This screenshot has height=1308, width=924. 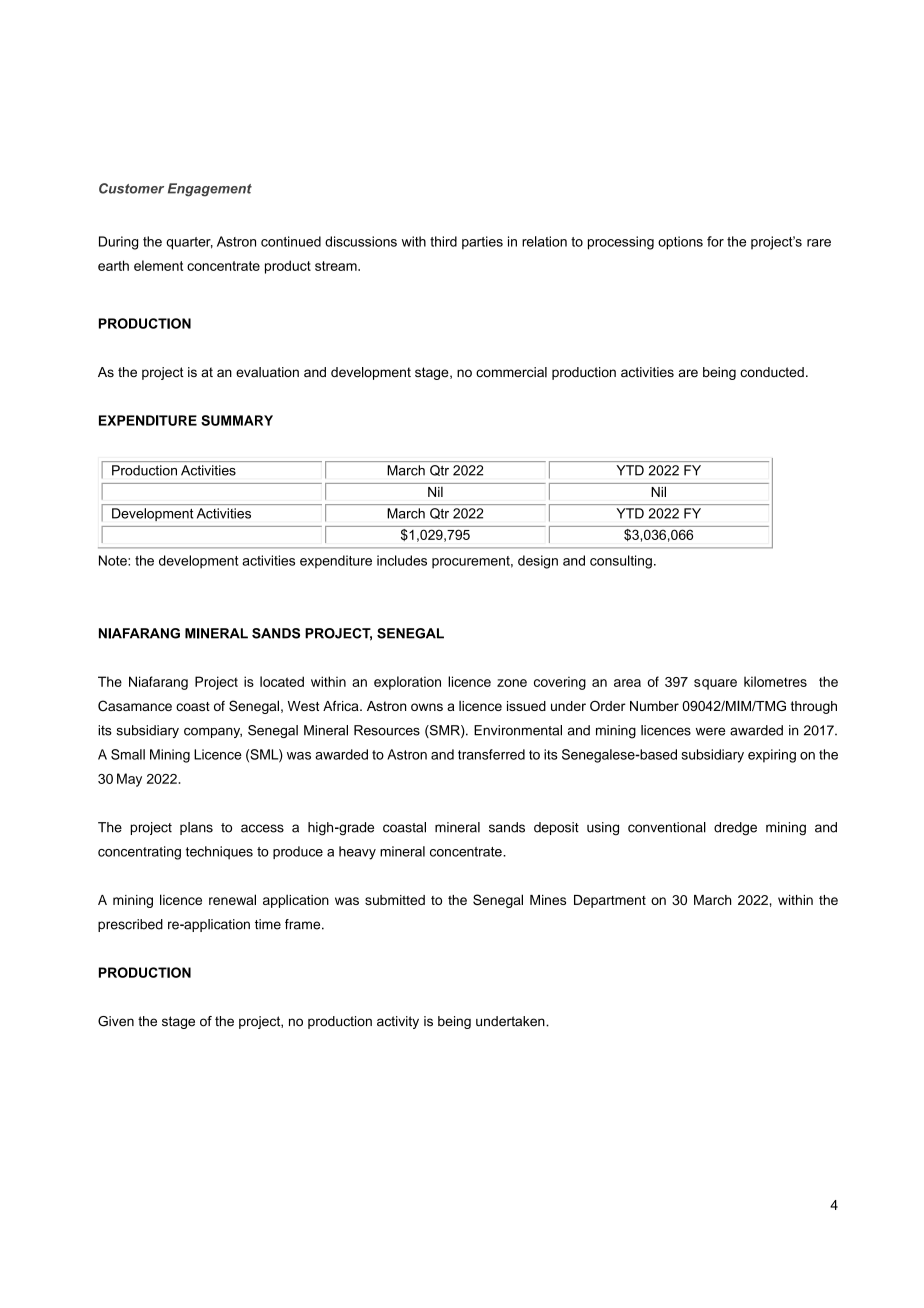 I want to click on parties, so click(x=482, y=243).
